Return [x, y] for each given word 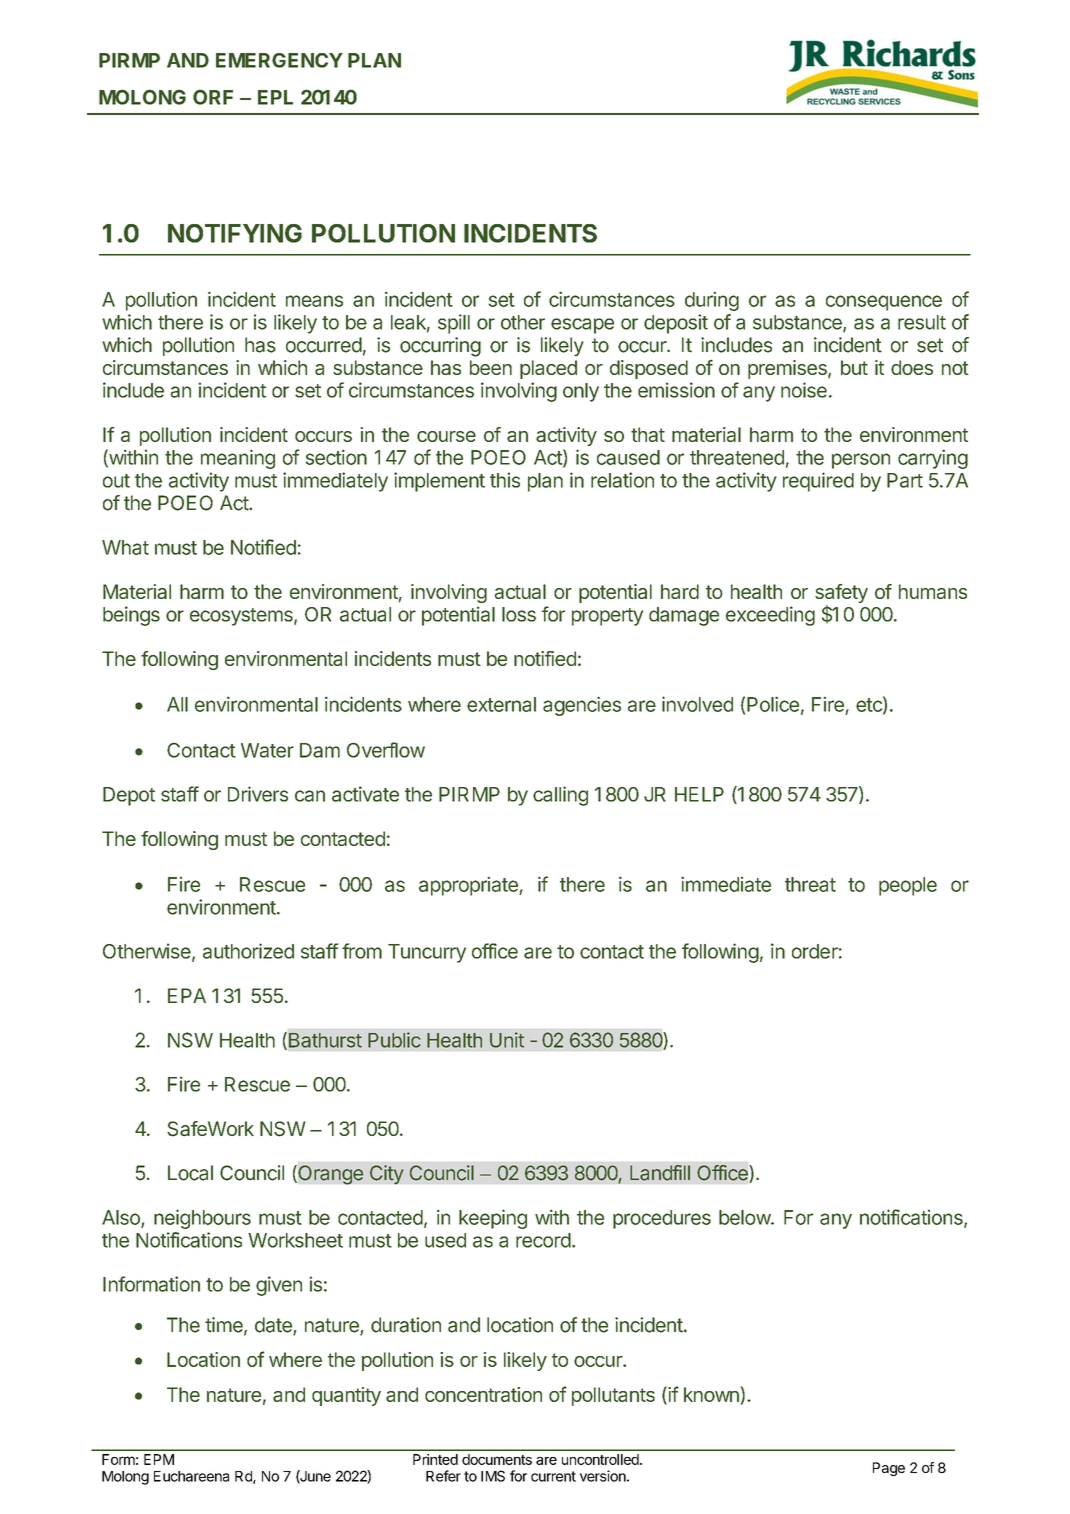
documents [497, 1459]
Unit [507, 1040]
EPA [187, 995]
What [125, 547]
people [908, 886]
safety [841, 595]
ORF [213, 97]
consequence [884, 303]
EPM [159, 1459]
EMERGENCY [279, 60]
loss [519, 614]
